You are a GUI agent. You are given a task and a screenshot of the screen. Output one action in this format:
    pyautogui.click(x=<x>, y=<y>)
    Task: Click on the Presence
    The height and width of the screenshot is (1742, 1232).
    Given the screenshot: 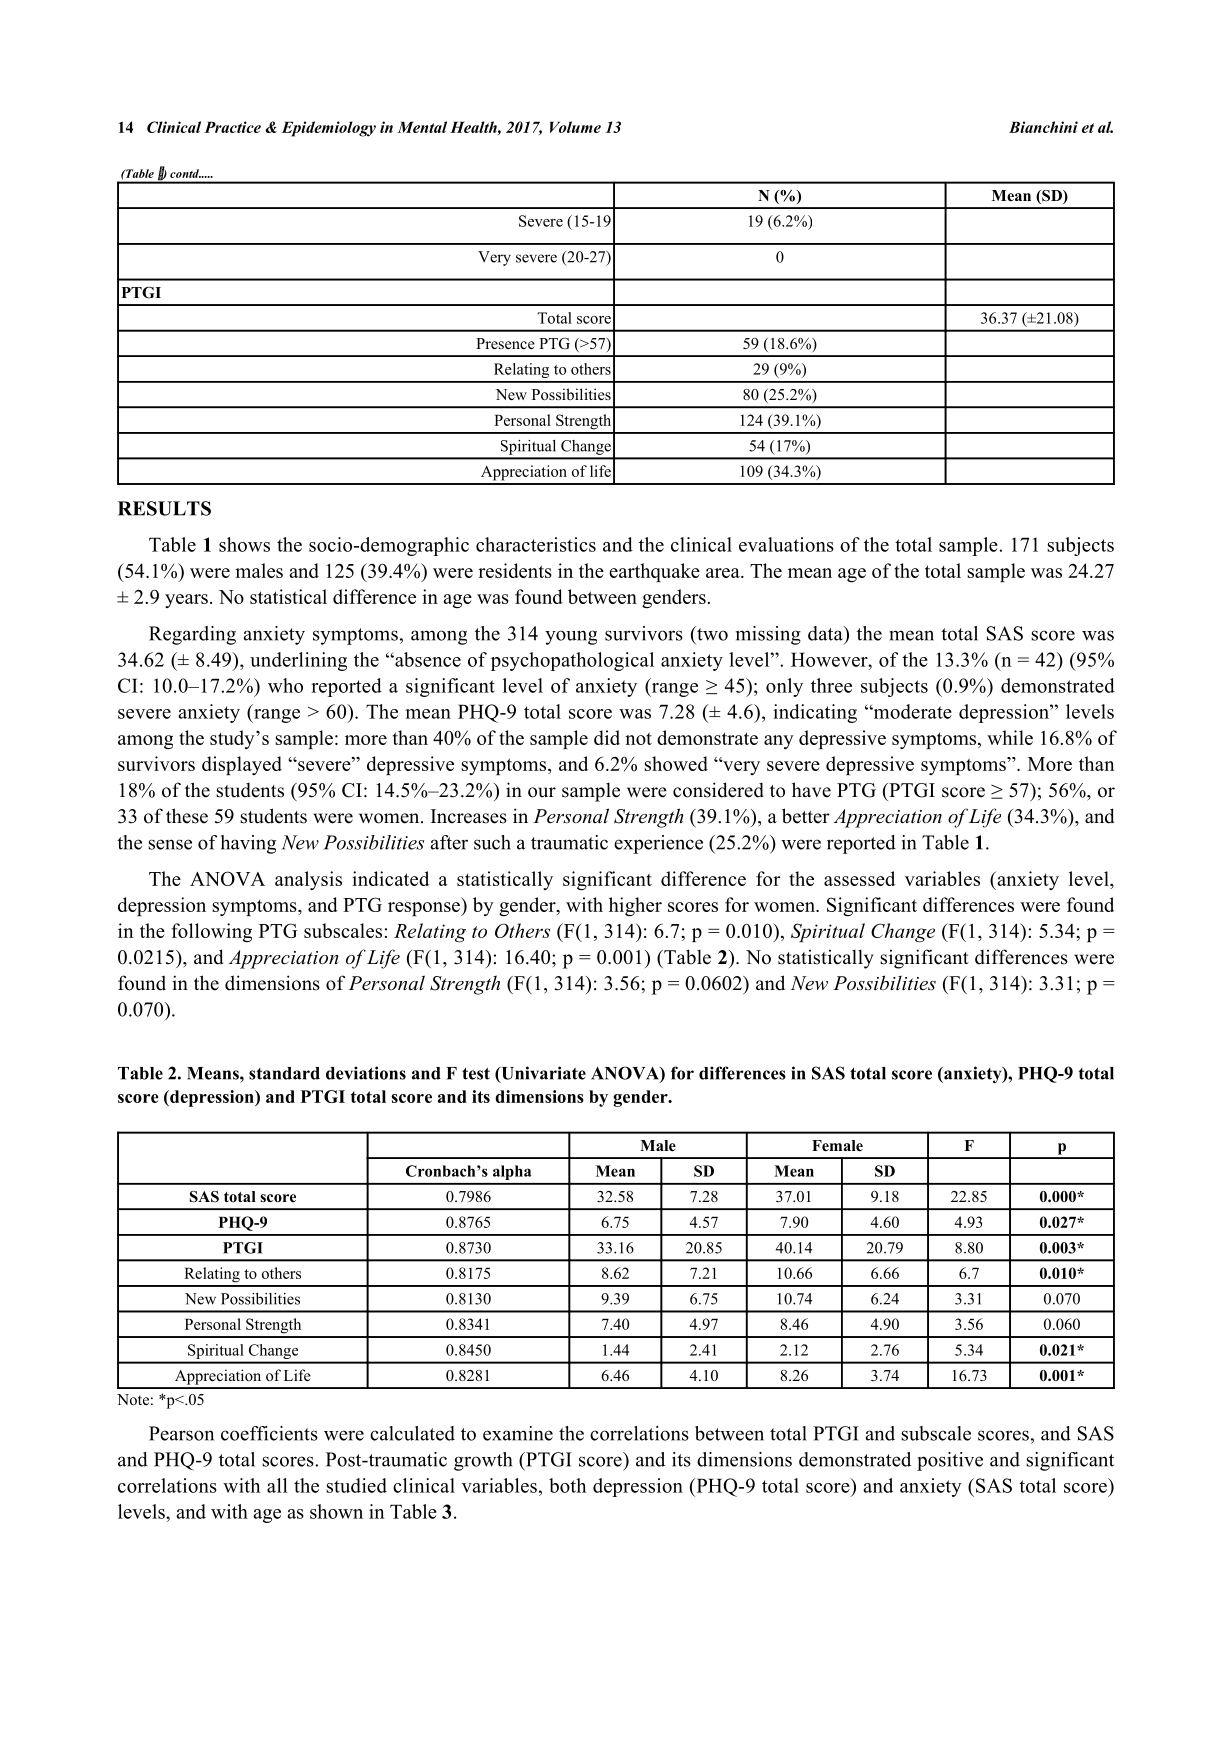 What is the action you would take?
    pyautogui.click(x=505, y=343)
